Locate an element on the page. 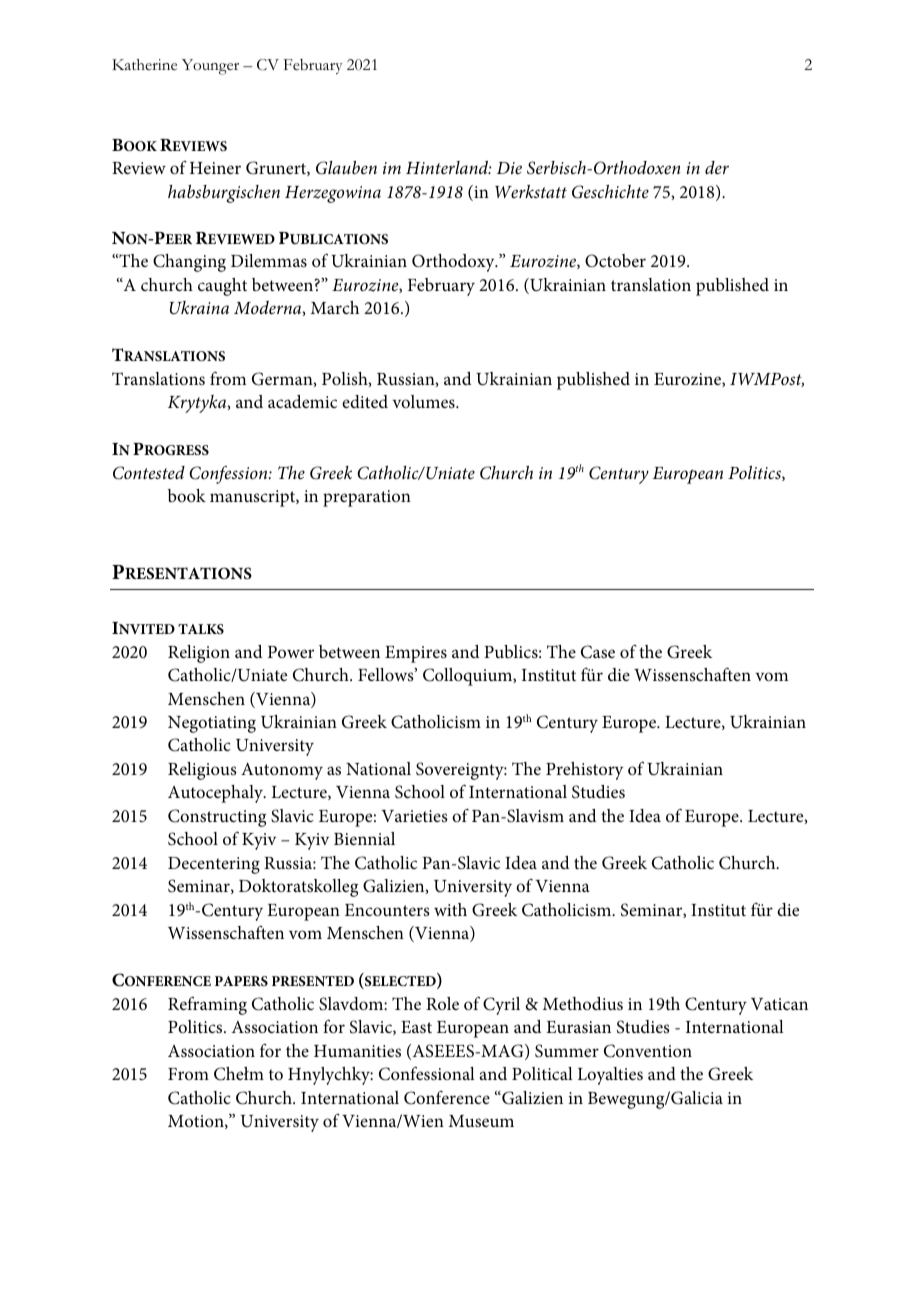 Image resolution: width=924 pixels, height=1308 pixels. Varieties is located at coordinates (414, 816).
